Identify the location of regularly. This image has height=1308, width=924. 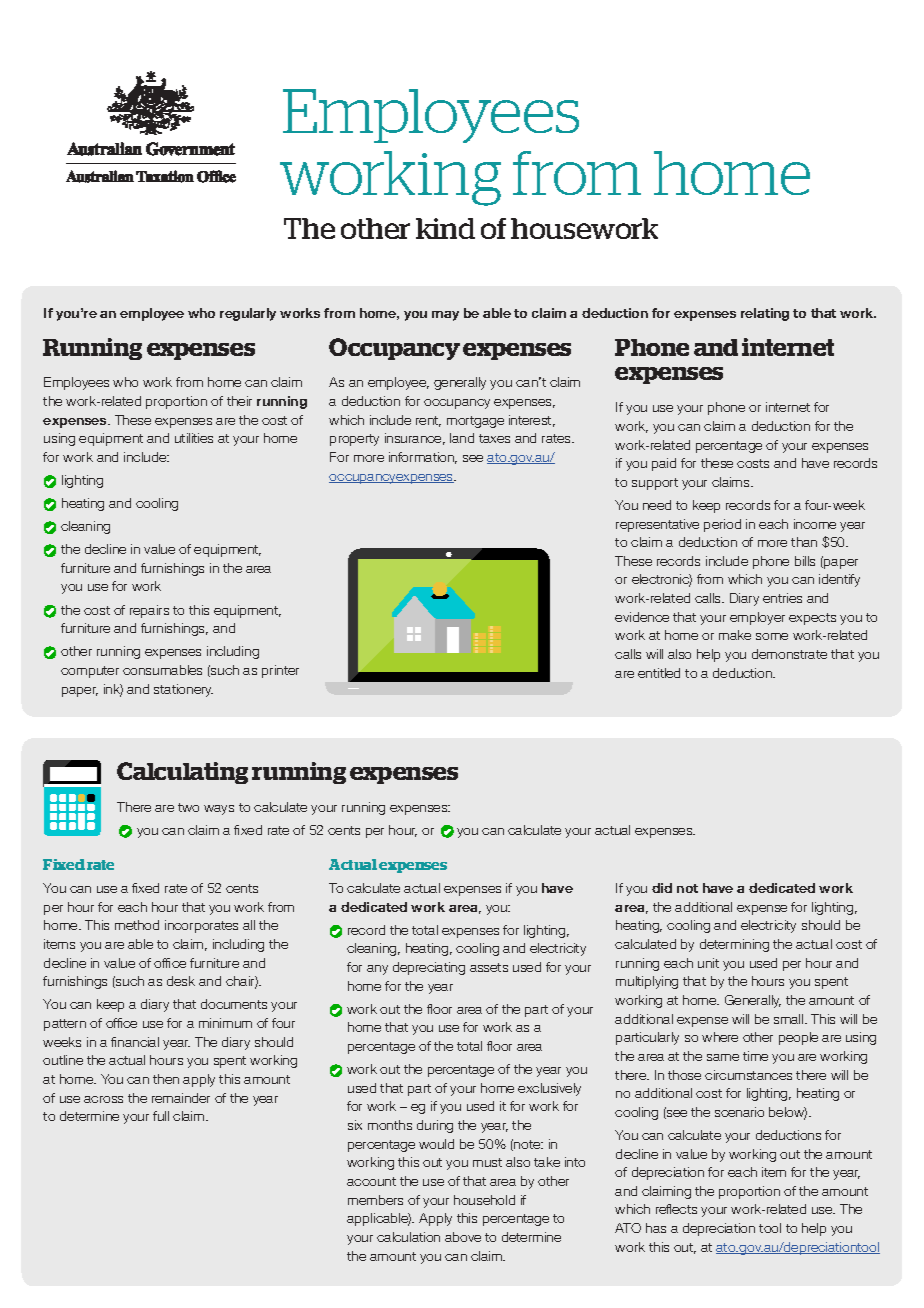
(248, 314).
